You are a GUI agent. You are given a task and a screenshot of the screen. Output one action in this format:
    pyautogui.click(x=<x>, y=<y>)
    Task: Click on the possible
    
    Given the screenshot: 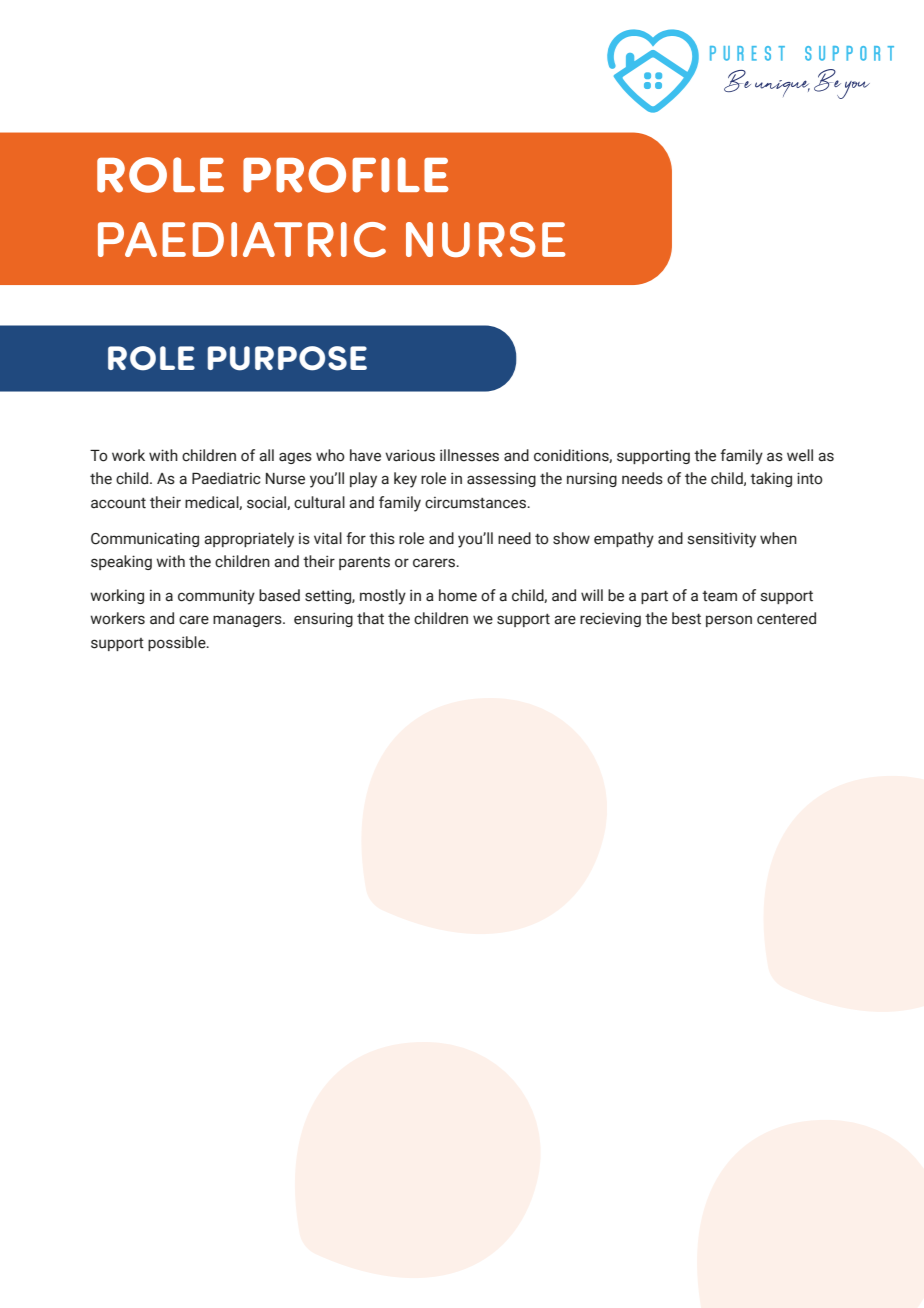 What is the action you would take?
    pyautogui.click(x=178, y=643)
